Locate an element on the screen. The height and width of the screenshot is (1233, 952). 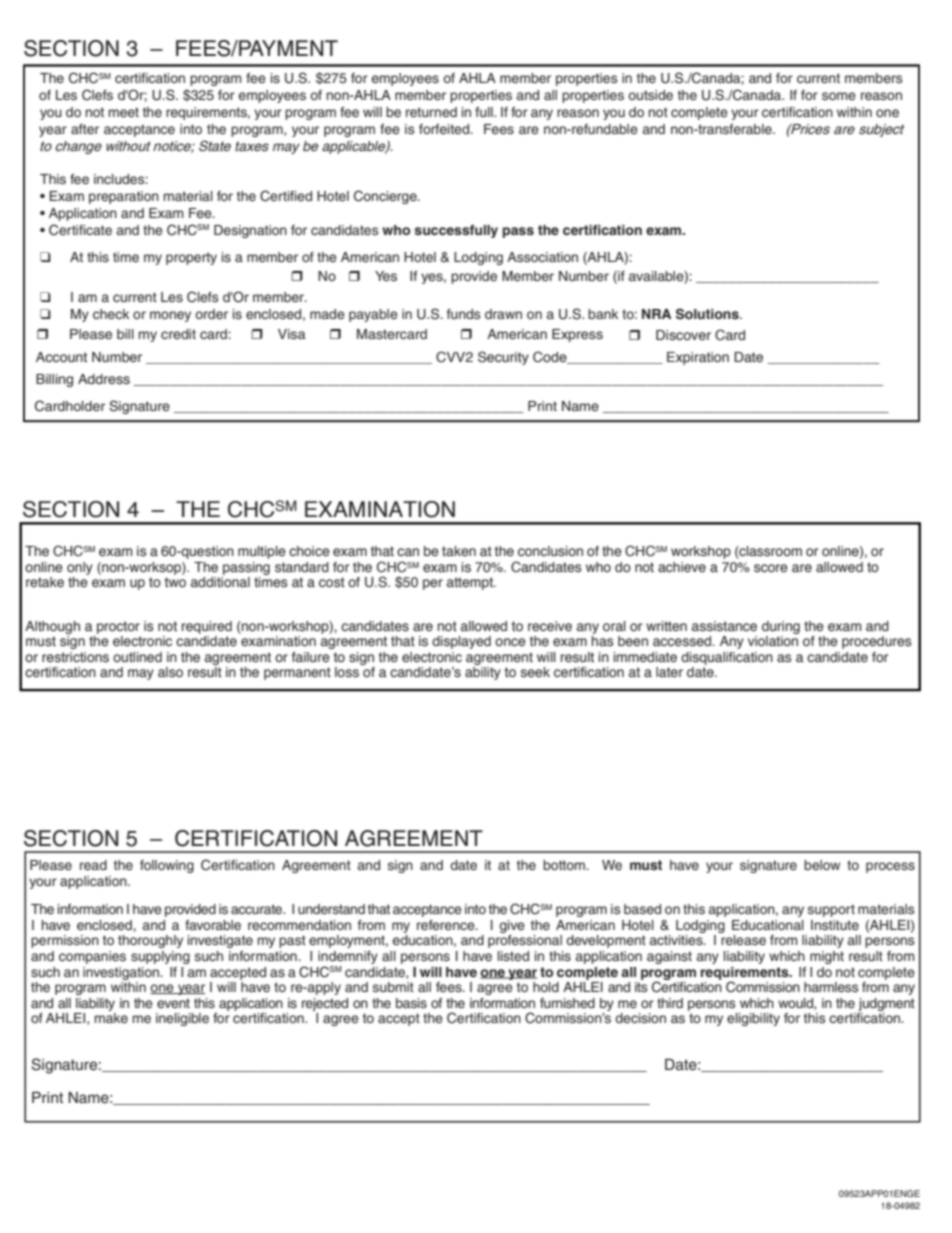
meet is located at coordinates (124, 112).
